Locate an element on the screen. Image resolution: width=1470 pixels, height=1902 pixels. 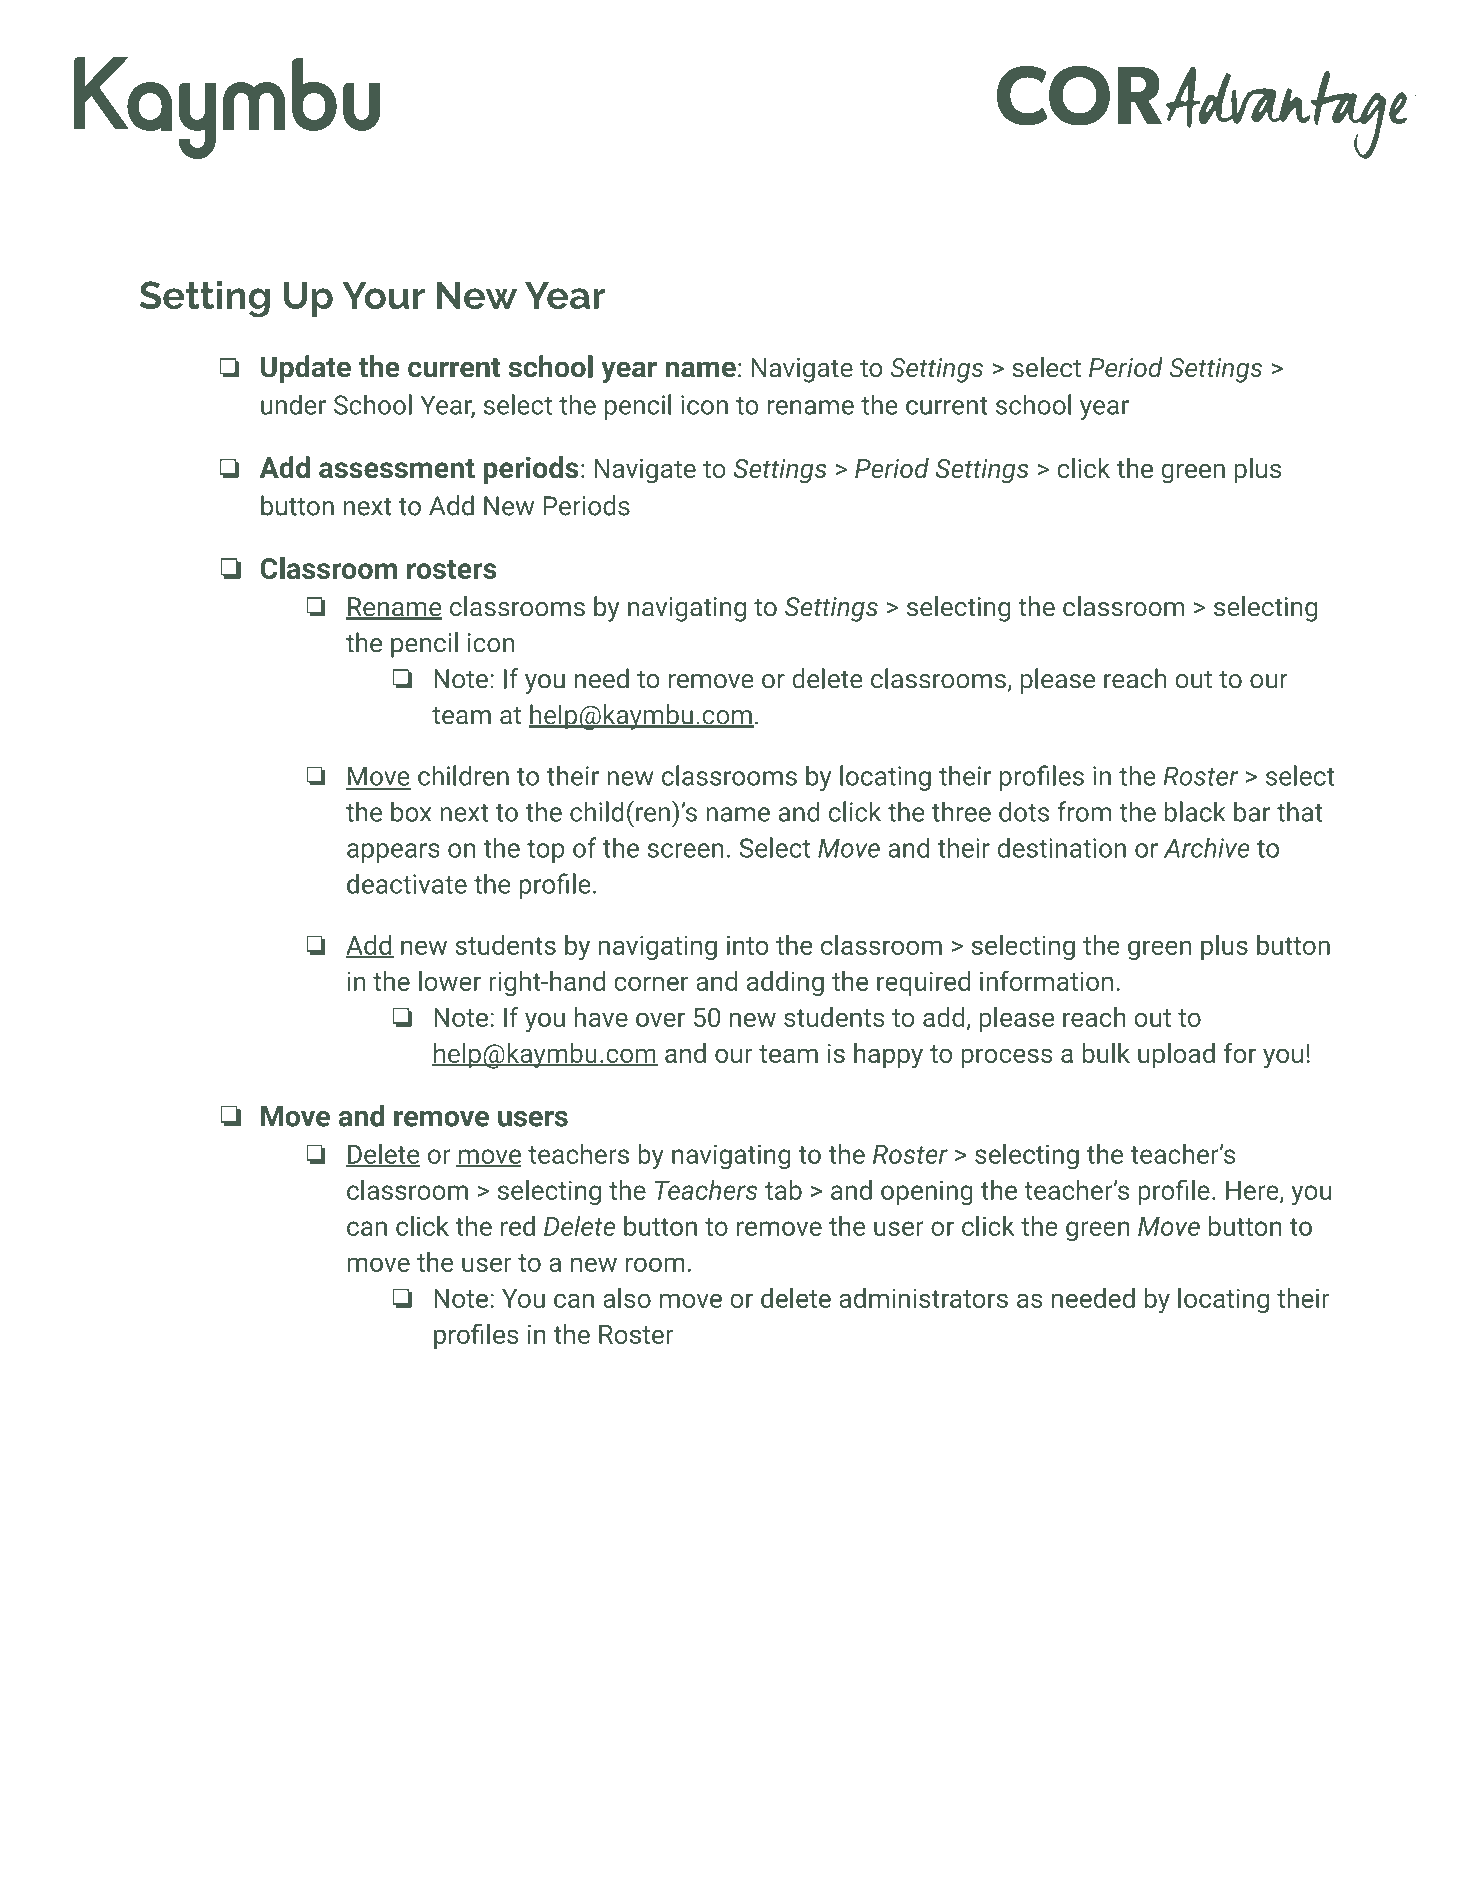
lower is located at coordinates (450, 981).
